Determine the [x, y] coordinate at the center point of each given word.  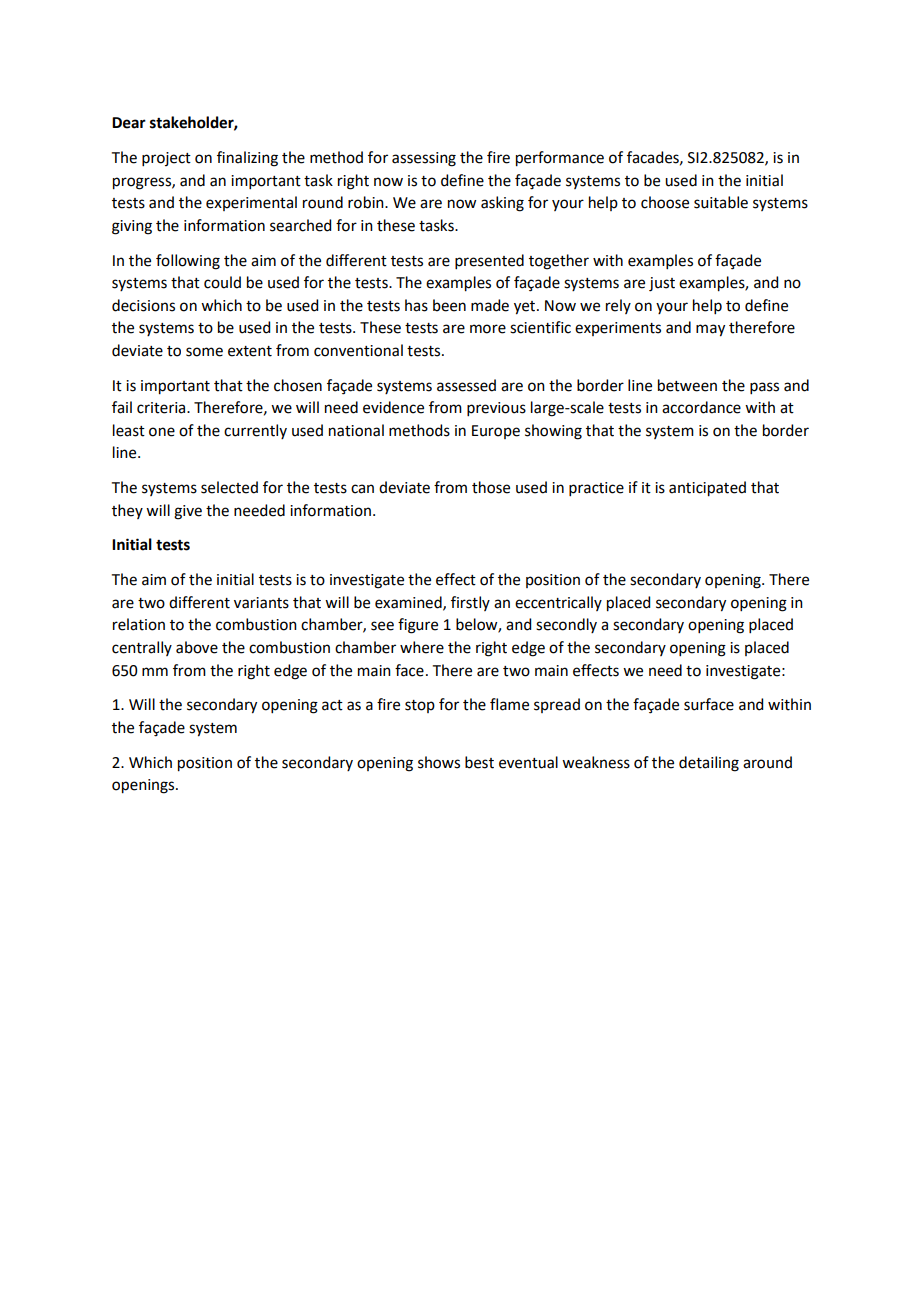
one [162, 432]
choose [665, 202]
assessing [424, 159]
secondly [566, 625]
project [166, 159]
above [197, 647]
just [662, 284]
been [449, 305]
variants [261, 603]
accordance [701, 407]
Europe [496, 432]
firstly [470, 603]
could [222, 282]
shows [439, 762]
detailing [709, 764]
